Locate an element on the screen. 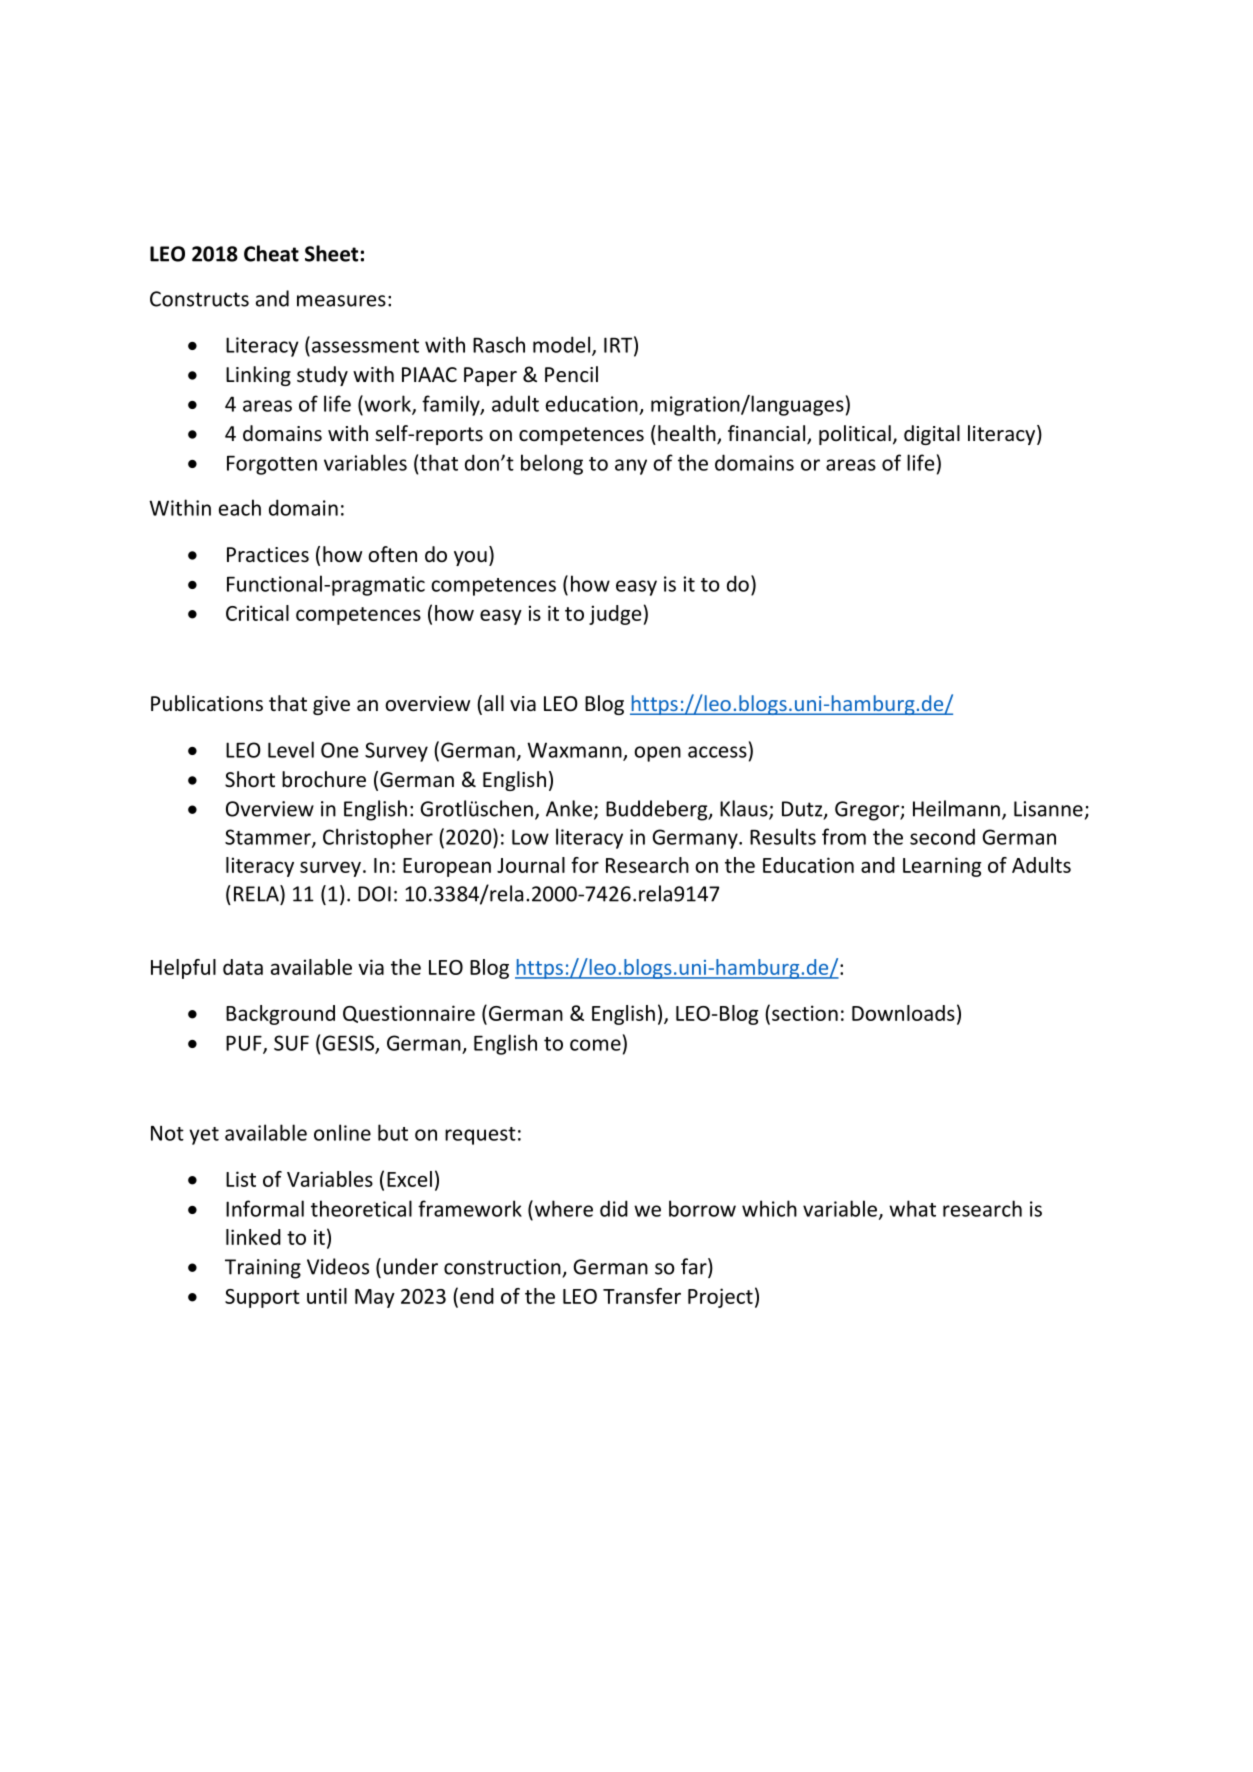 The height and width of the screenshot is (1772, 1253). judge is located at coordinates (615, 615).
